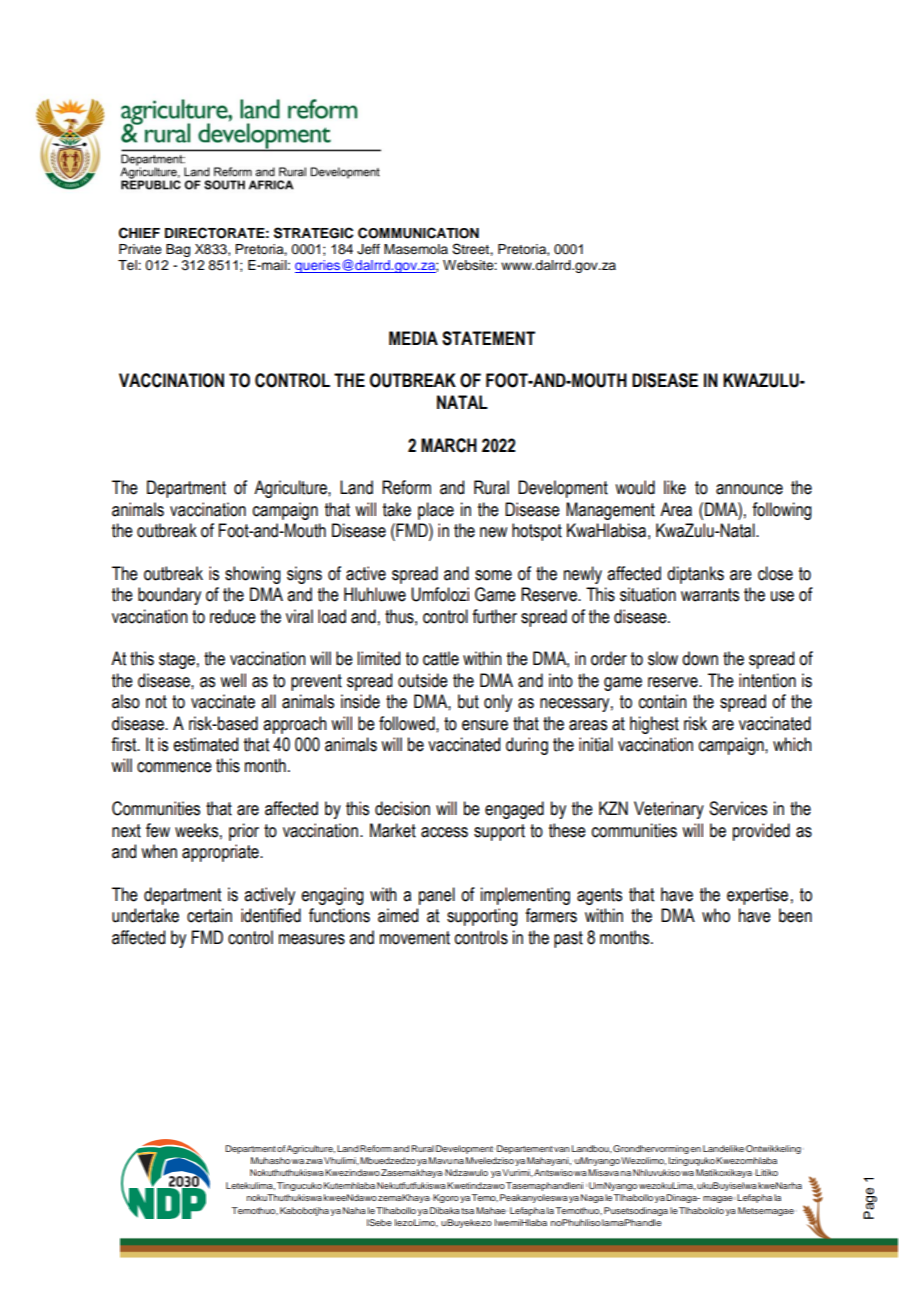  What do you see at coordinates (663, 701) in the image?
I see `contain` at bounding box center [663, 701].
